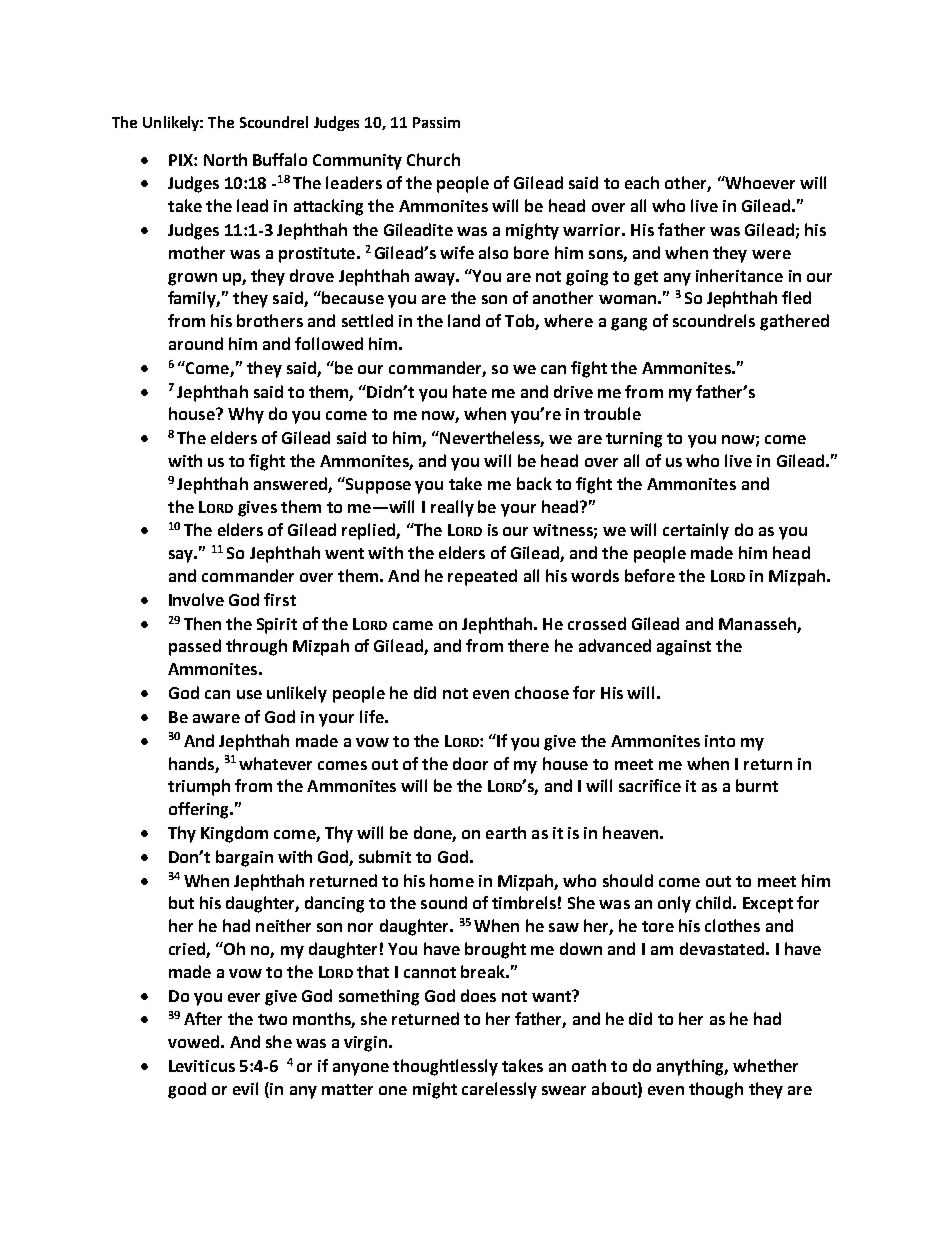 The width and height of the document is (952, 1233). Describe the element at coordinates (245, 1088) in the document. I see `evil` at that location.
